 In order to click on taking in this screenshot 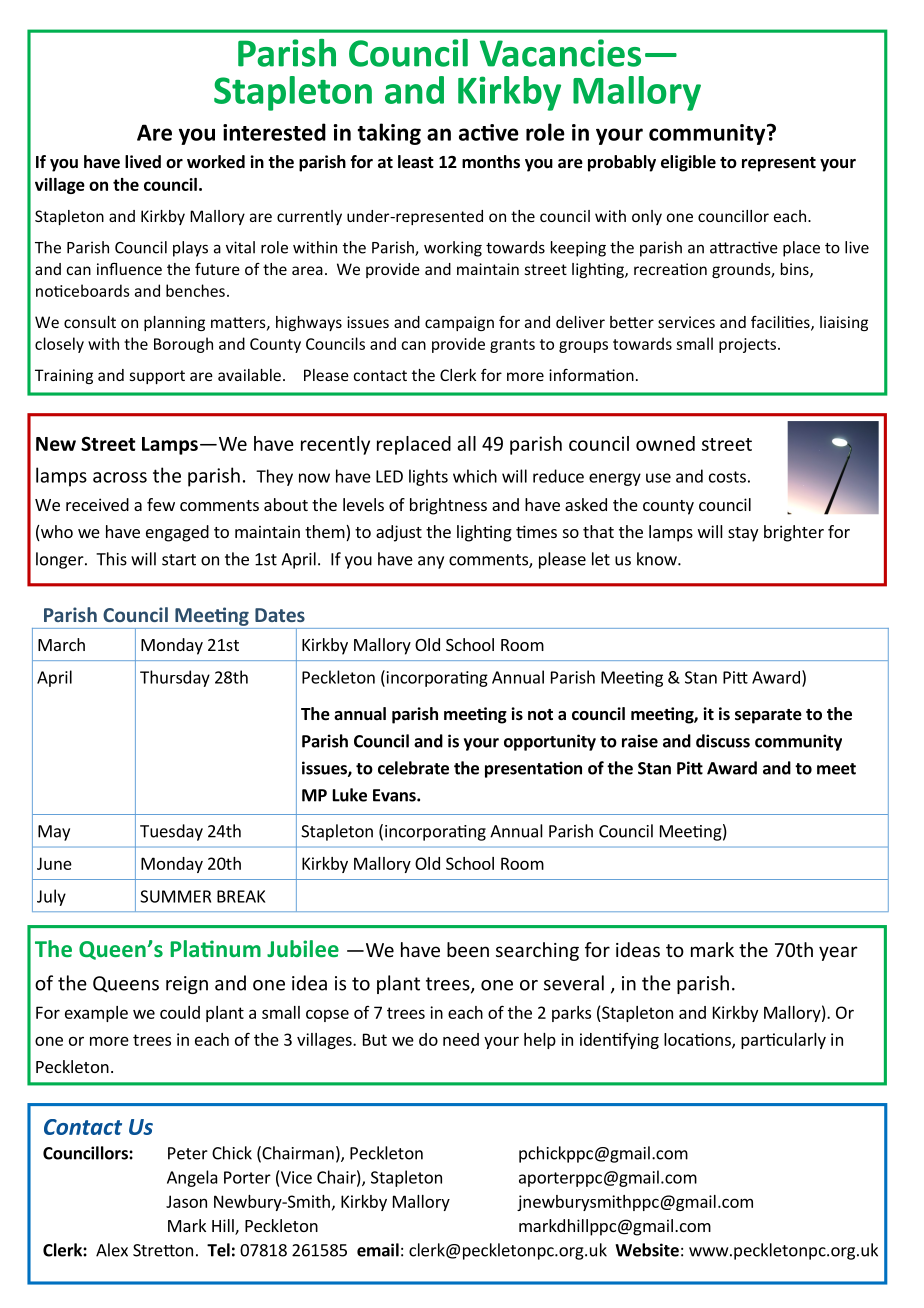, I will do `click(389, 134)`.
